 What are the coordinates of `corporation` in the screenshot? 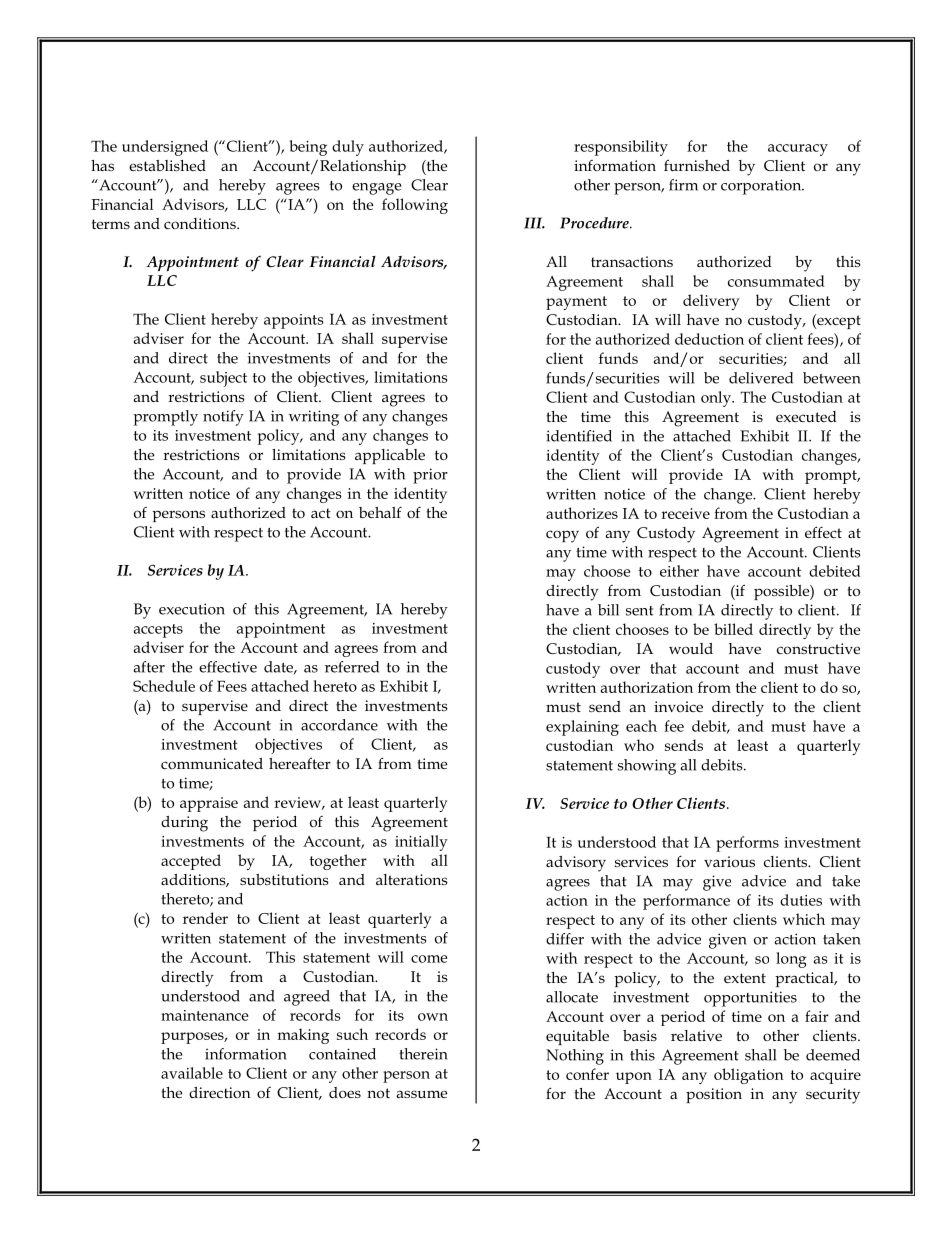 It's located at (762, 187).
